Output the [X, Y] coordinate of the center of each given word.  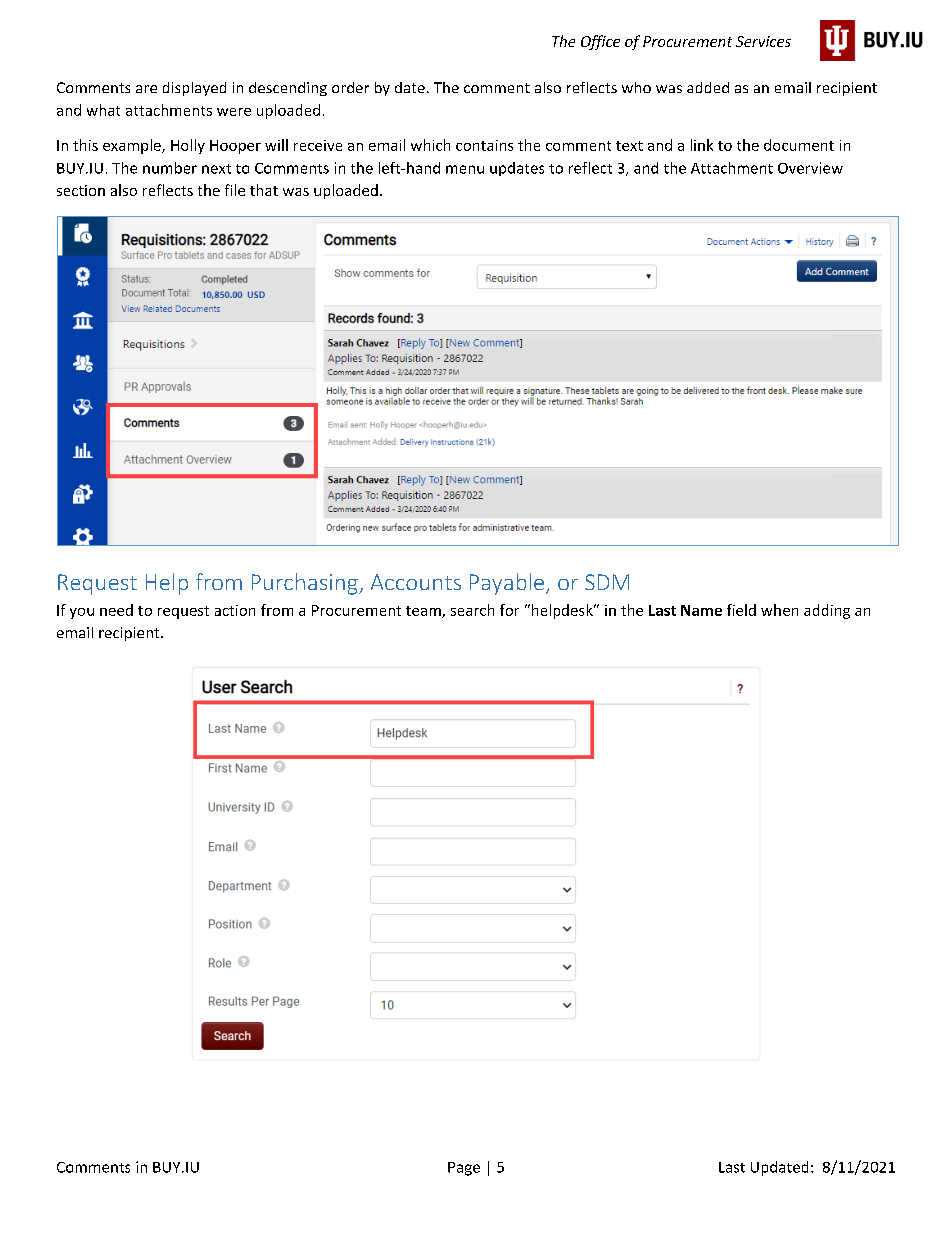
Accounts [416, 582]
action [235, 610]
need [116, 610]
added [708, 87]
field [741, 610]
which [430, 145]
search [472, 610]
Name [701, 610]
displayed [194, 89]
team [424, 612]
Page [464, 1169]
